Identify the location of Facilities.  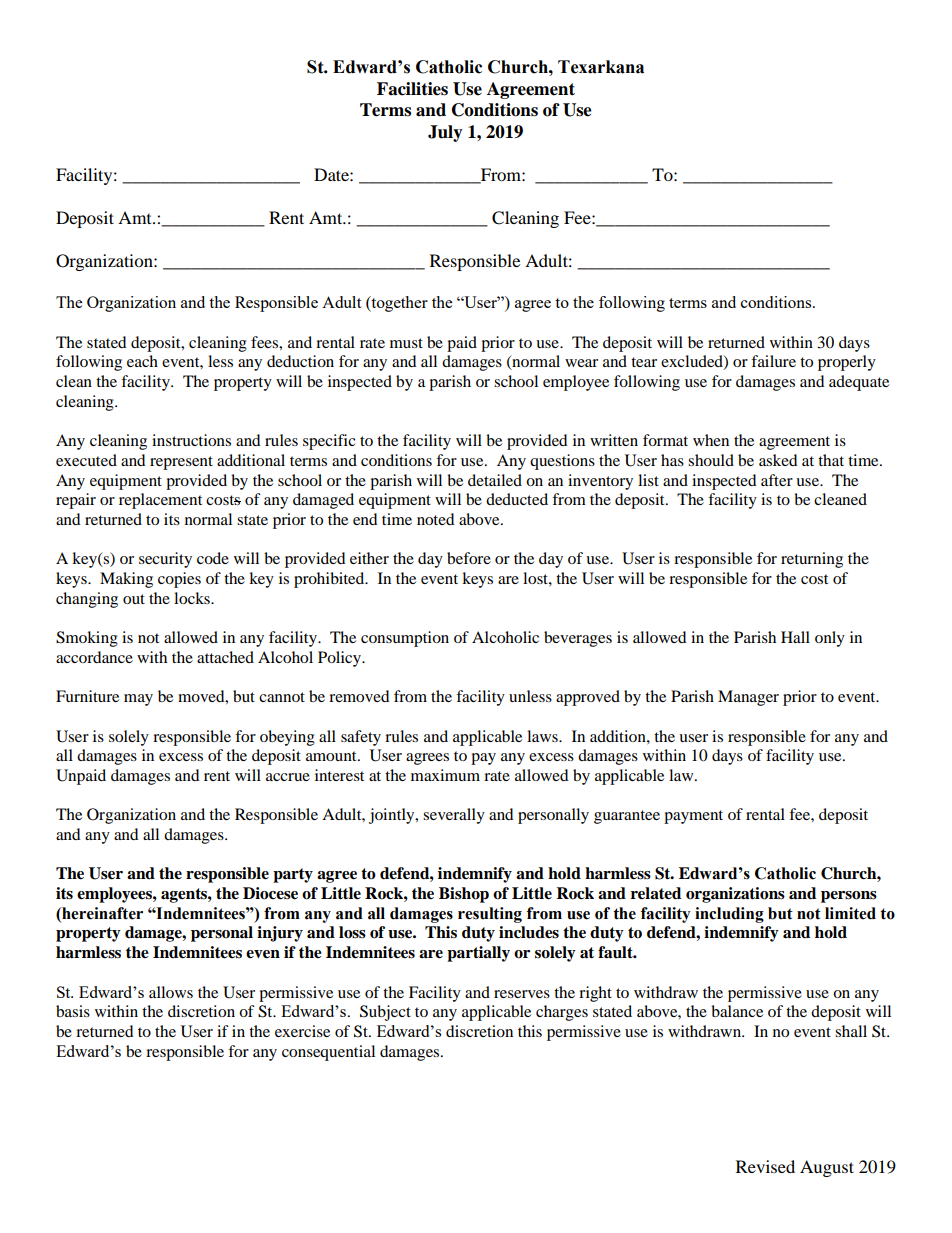
(412, 89).
